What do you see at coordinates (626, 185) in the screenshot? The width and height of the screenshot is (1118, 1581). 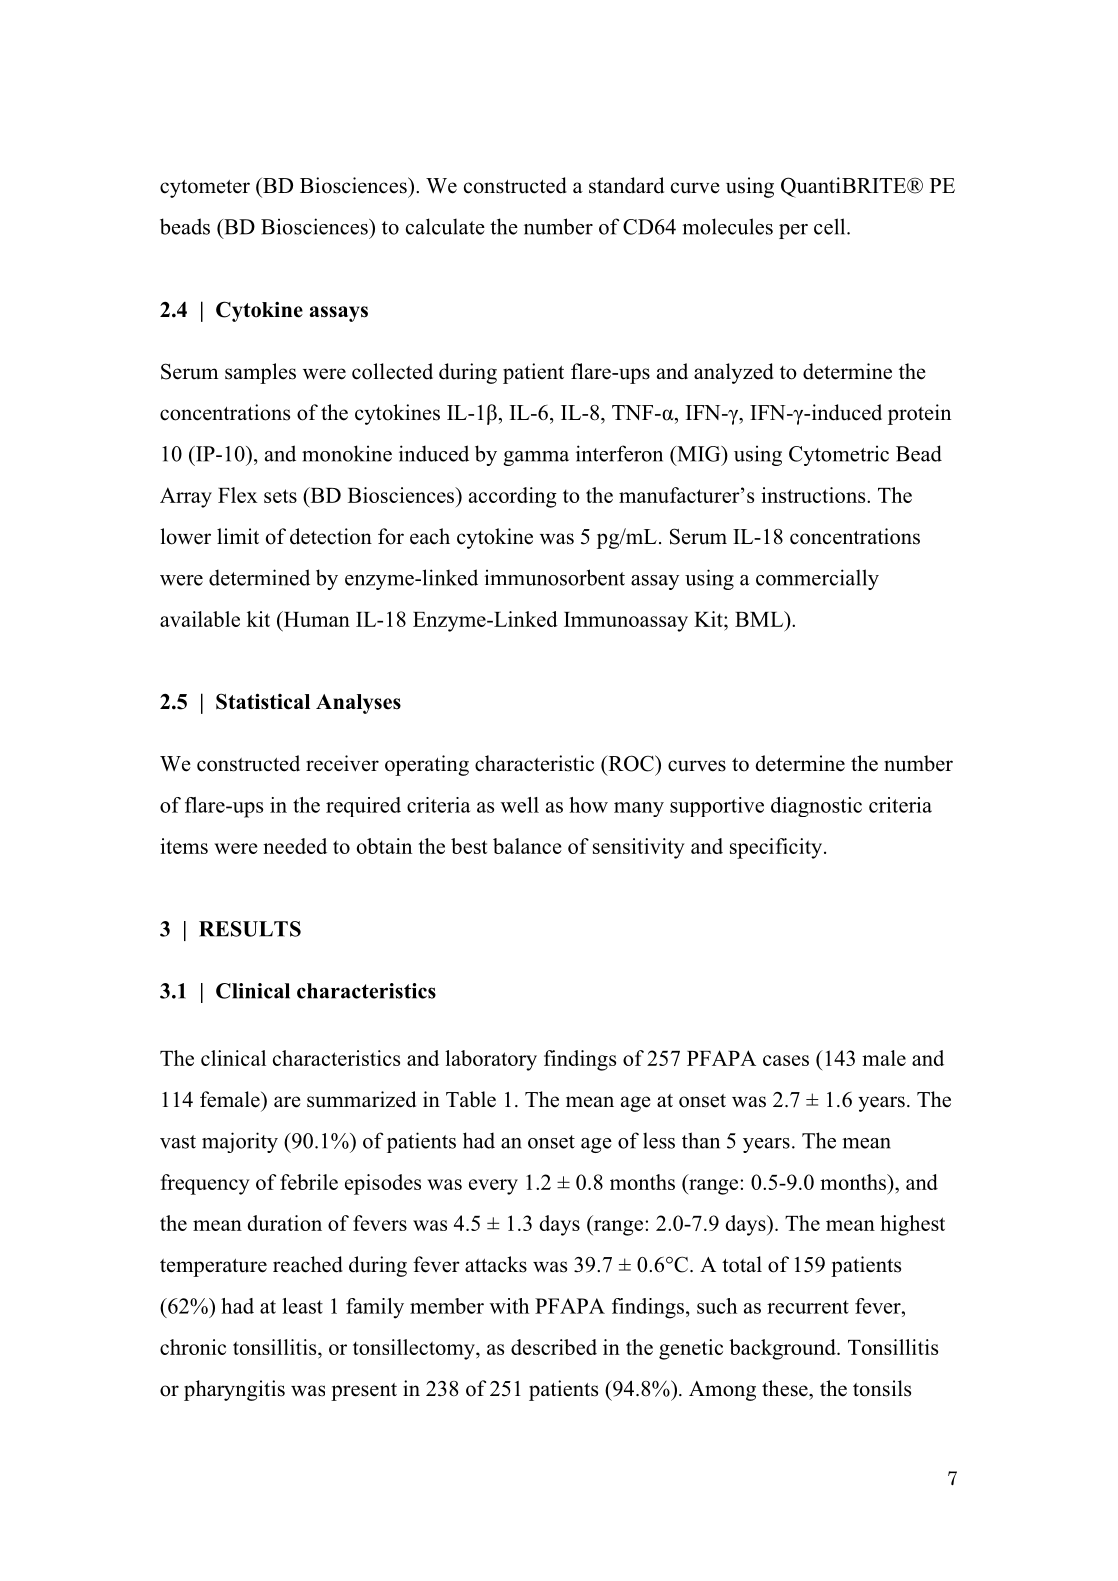 I see `standard` at bounding box center [626, 185].
